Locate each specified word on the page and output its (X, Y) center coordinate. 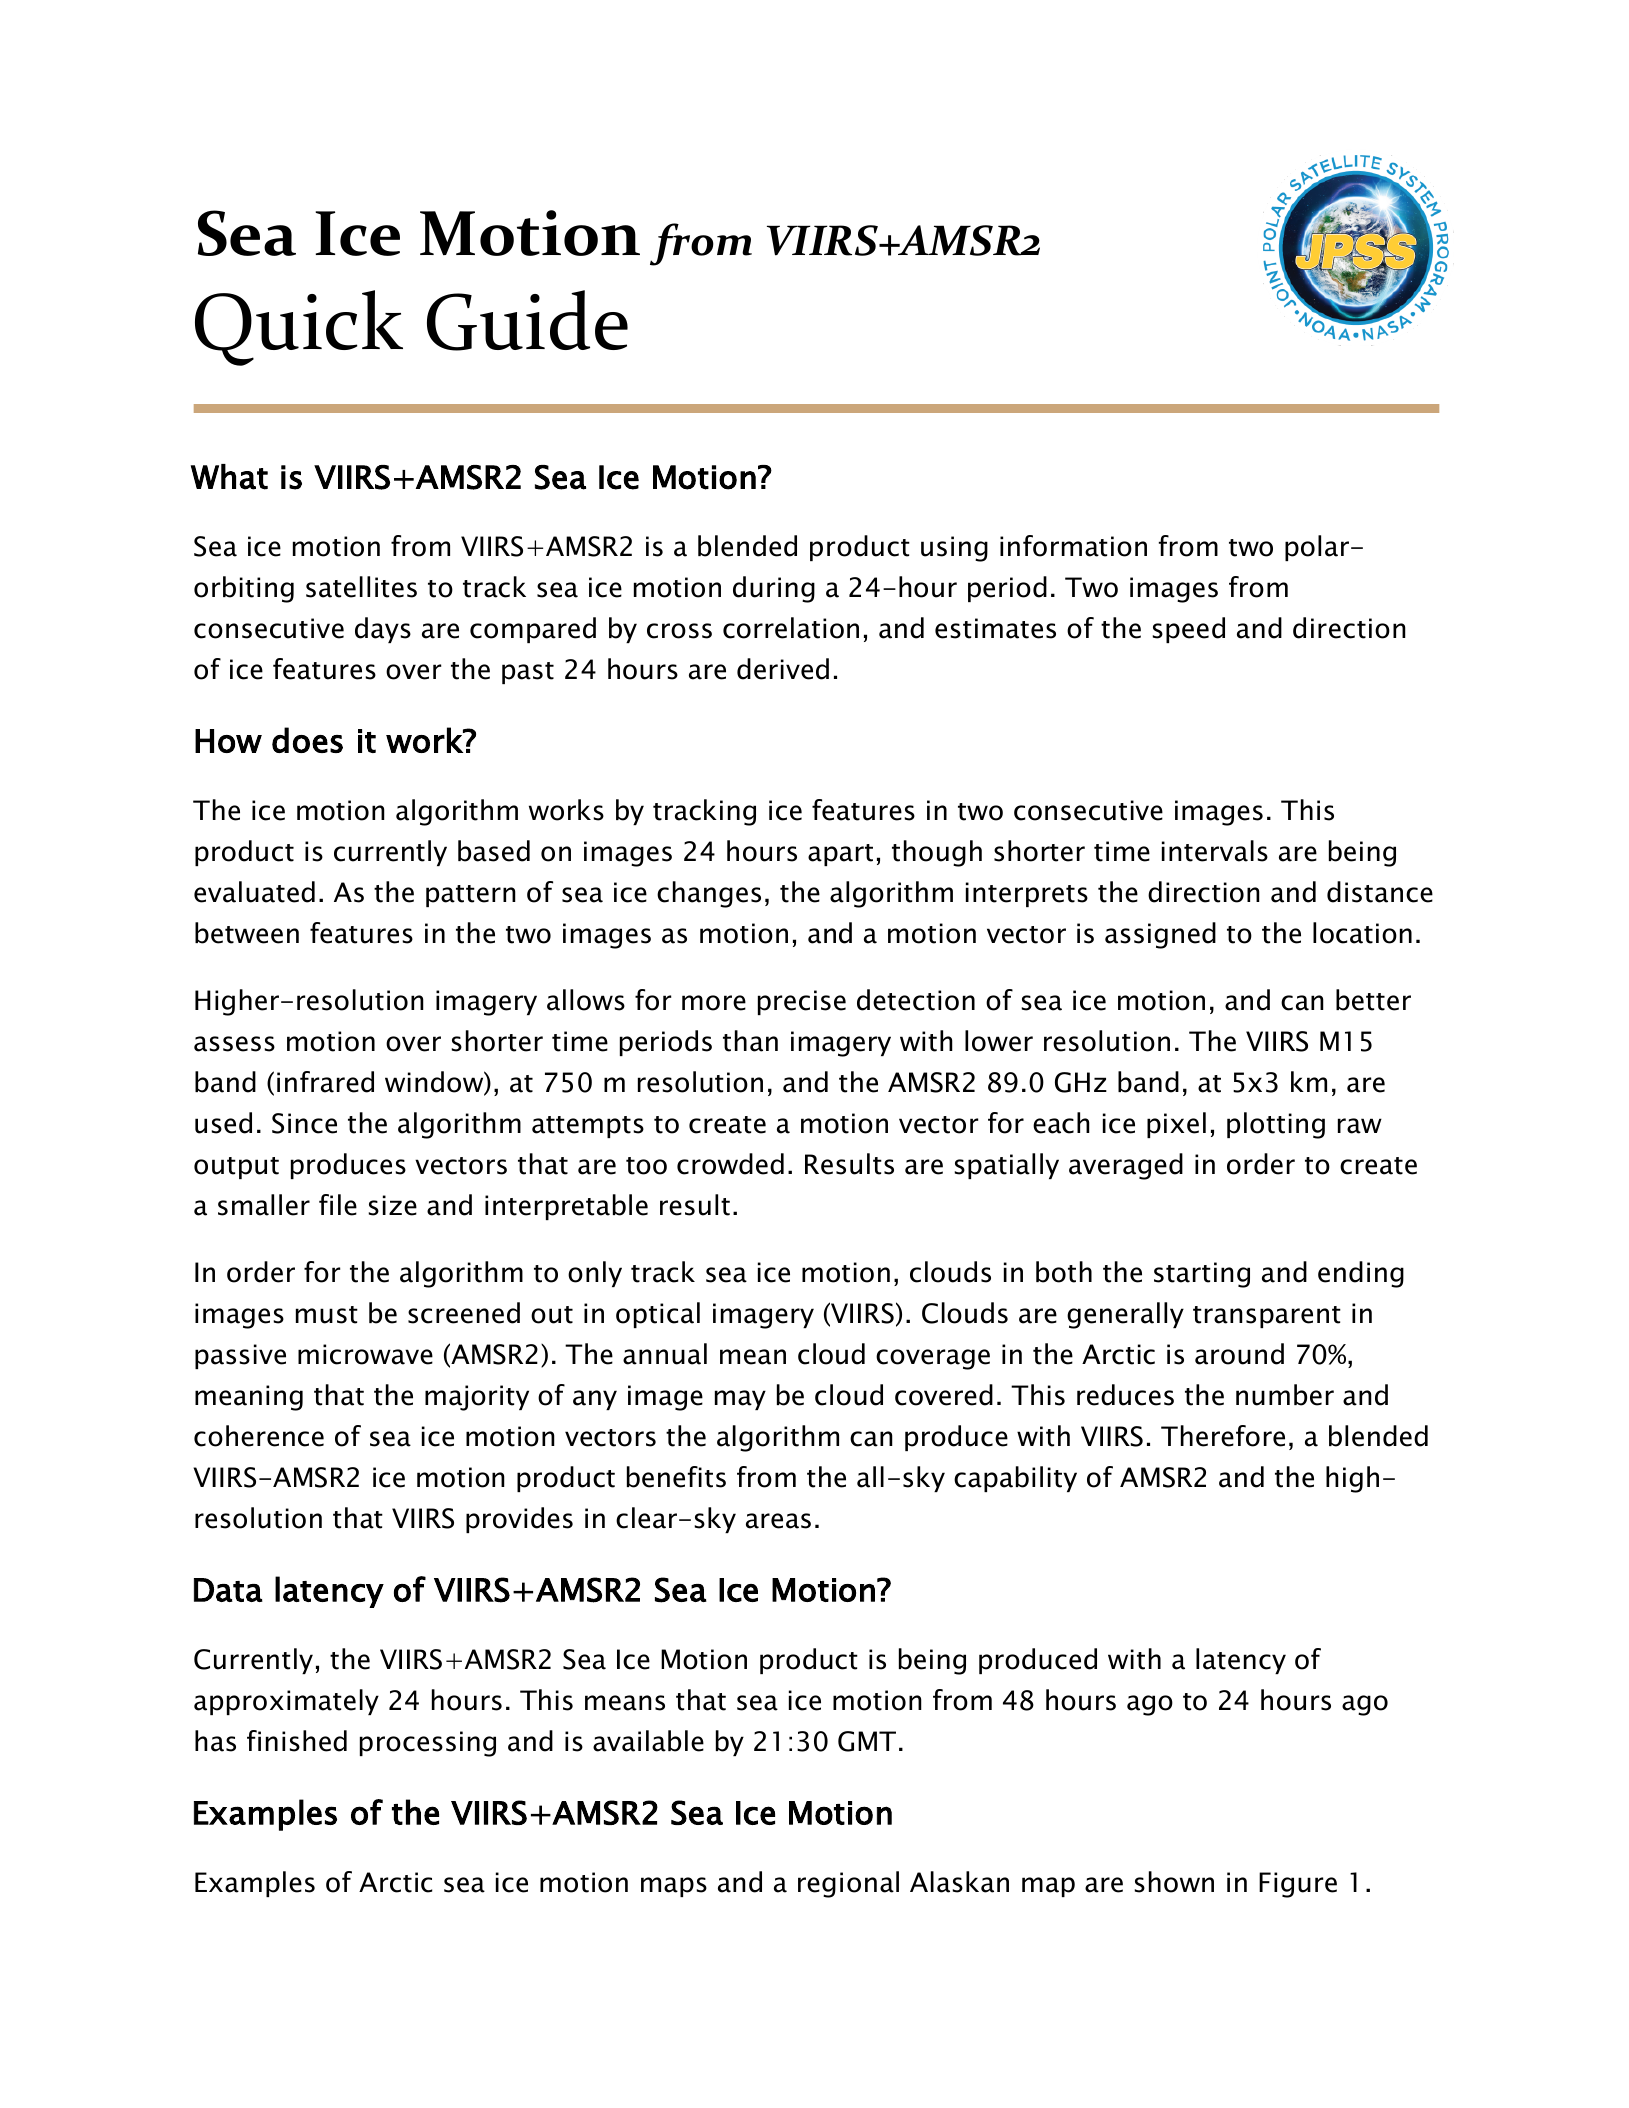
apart (840, 855)
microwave (365, 1354)
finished (297, 1741)
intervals (1215, 851)
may (740, 1400)
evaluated (254, 892)
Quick (299, 328)
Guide (527, 320)
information (1073, 546)
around (1239, 1354)
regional (848, 1884)
